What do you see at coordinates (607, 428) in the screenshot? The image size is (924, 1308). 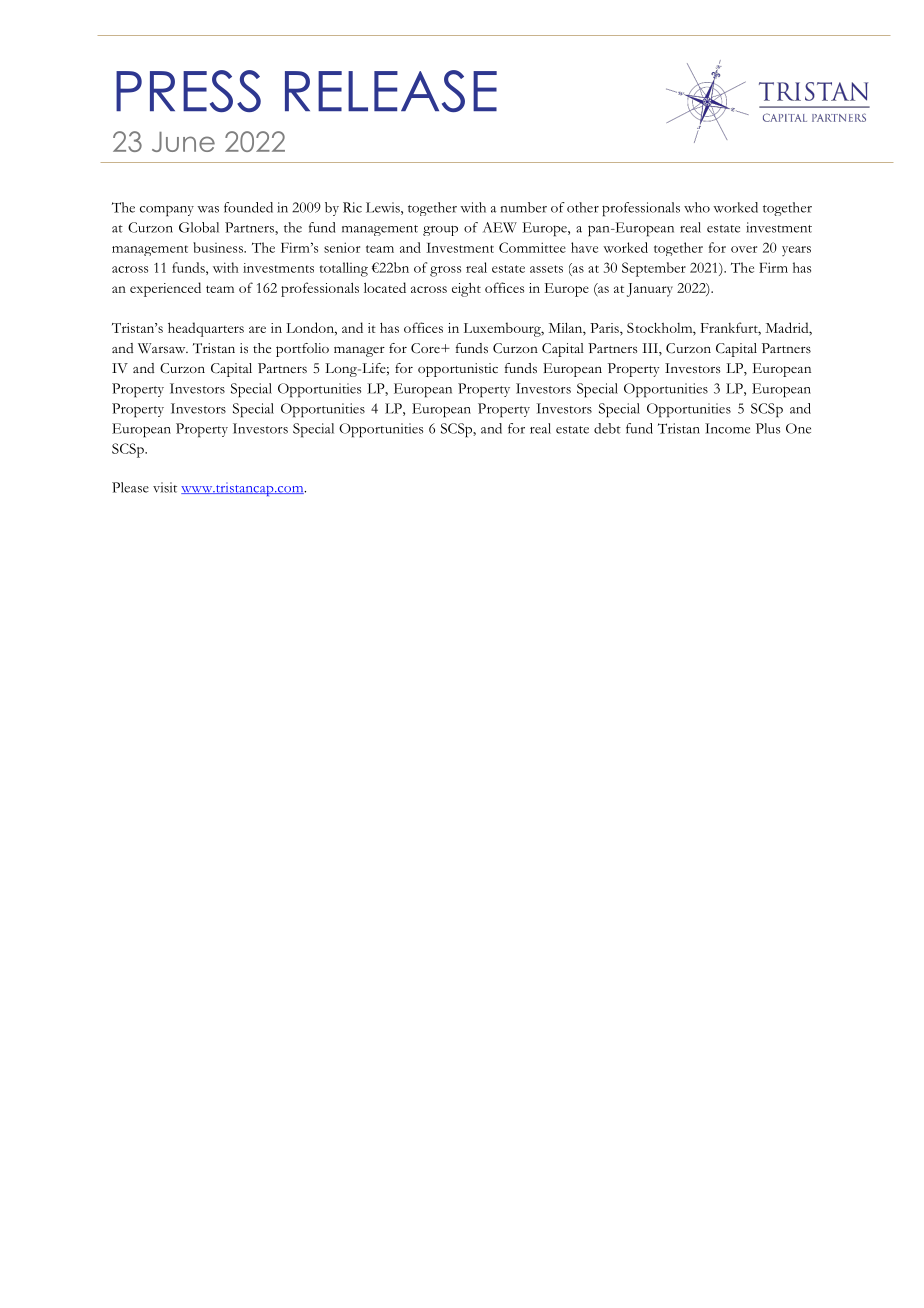 I see `debt` at bounding box center [607, 428].
